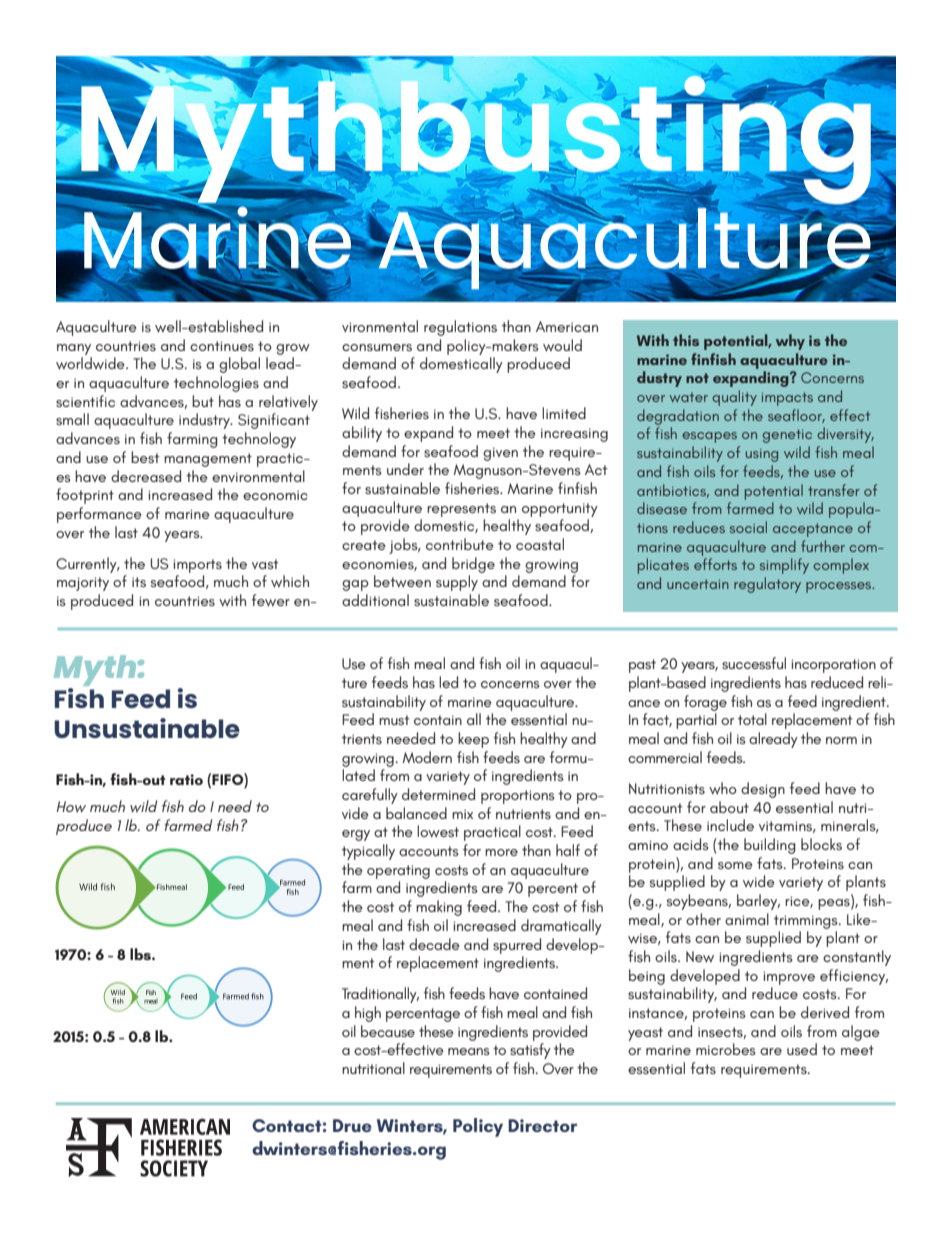 The width and height of the screenshot is (952, 1233). What do you see at coordinates (770, 846) in the screenshot?
I see `building` at bounding box center [770, 846].
